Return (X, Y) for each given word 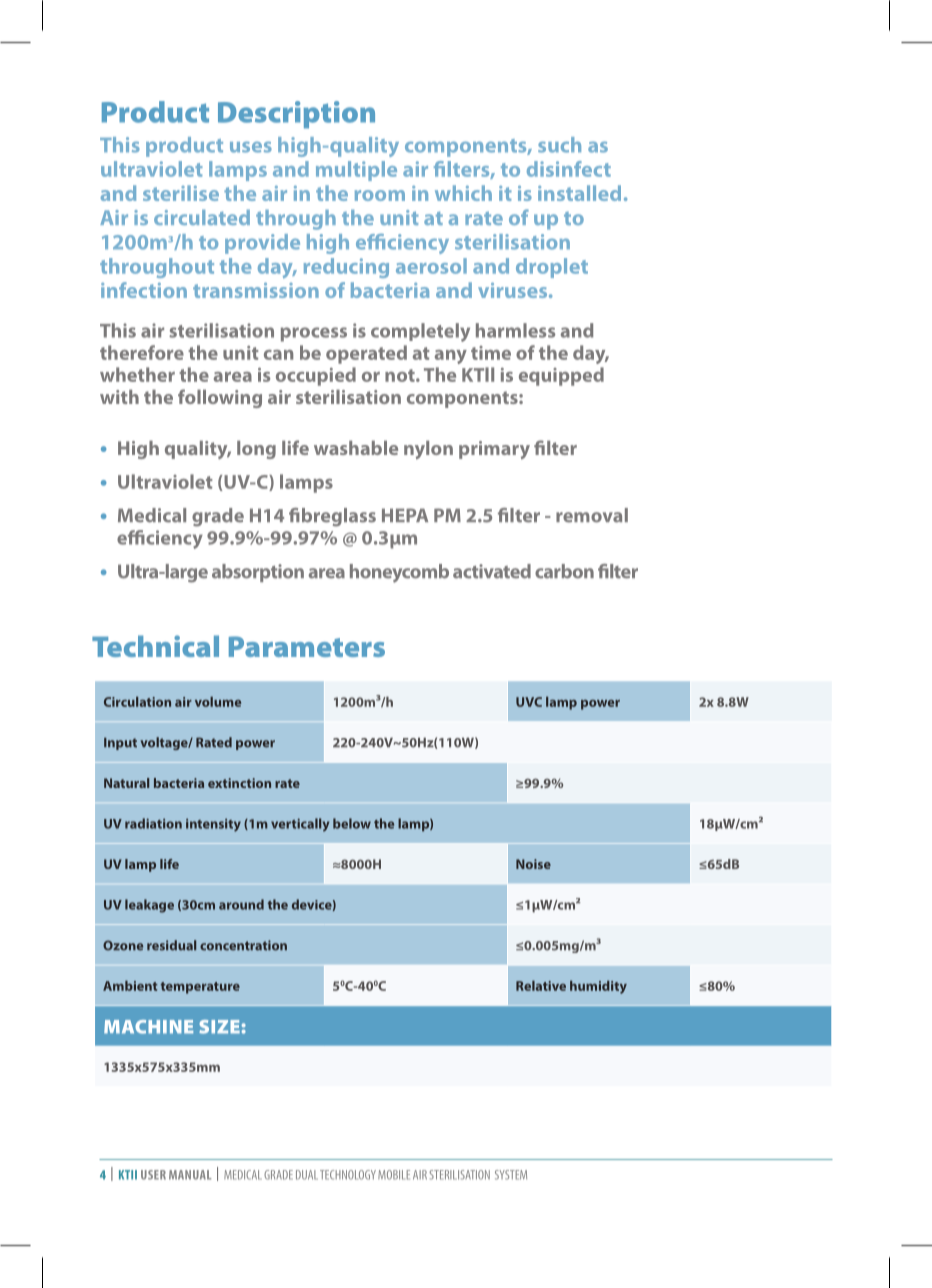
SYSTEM (511, 1175)
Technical (155, 646)
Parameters (307, 646)
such (559, 145)
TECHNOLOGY (348, 1175)
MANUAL (190, 1175)
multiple (356, 171)
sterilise (181, 193)
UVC (529, 702)
